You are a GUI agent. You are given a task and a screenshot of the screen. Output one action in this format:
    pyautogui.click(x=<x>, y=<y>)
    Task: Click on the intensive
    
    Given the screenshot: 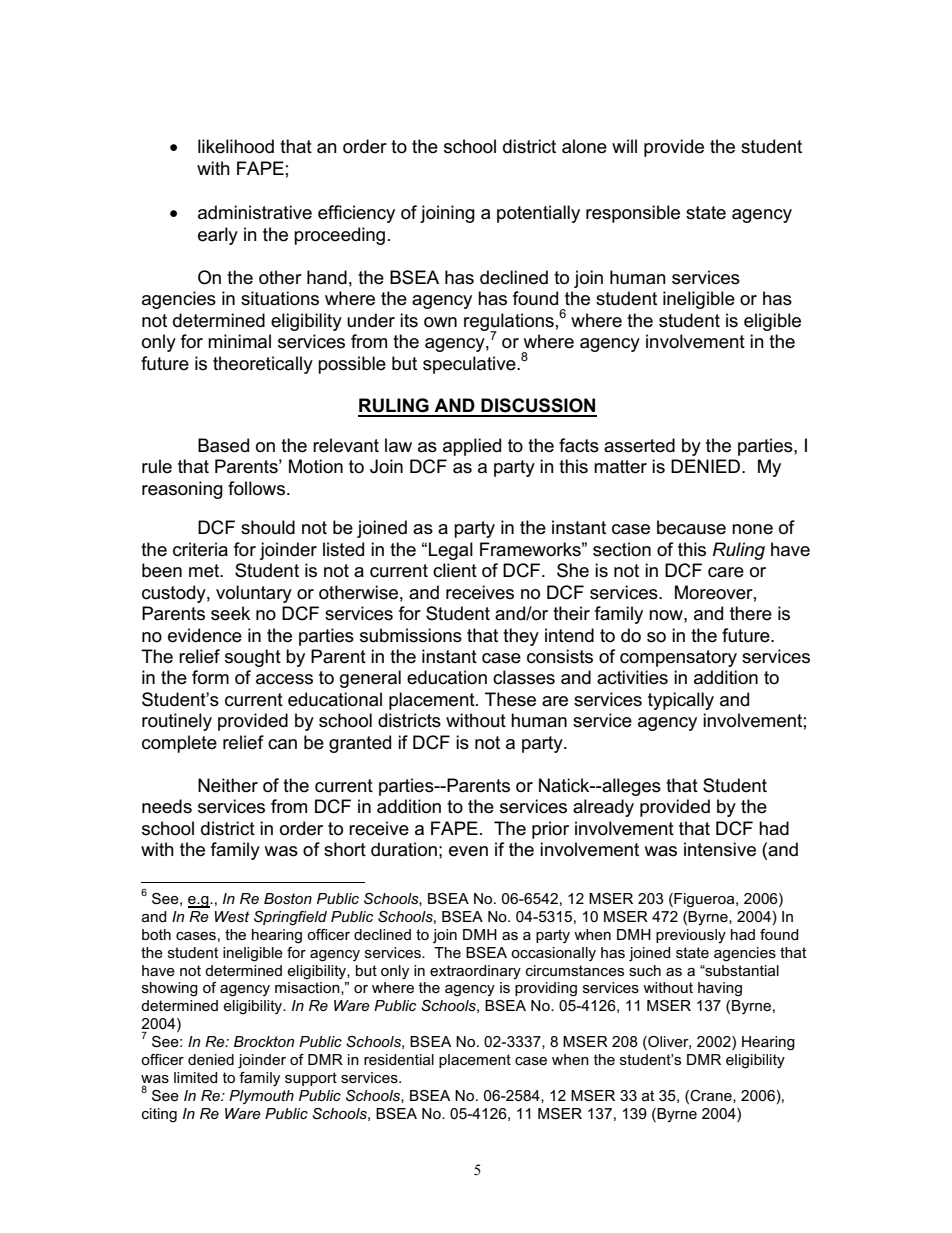 What is the action you would take?
    pyautogui.click(x=720, y=849)
